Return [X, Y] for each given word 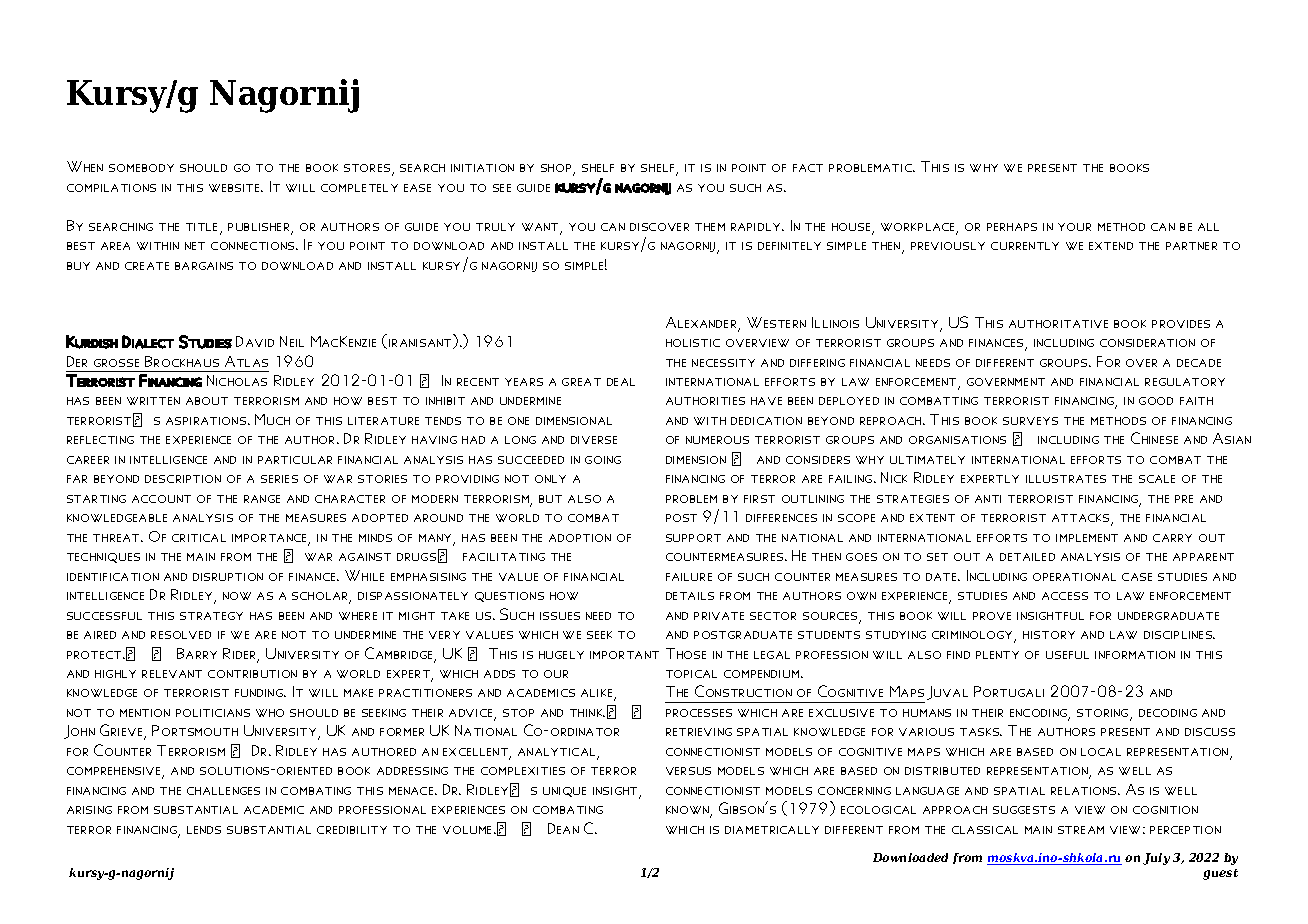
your [1074, 227]
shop [557, 169]
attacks [1082, 519]
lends [204, 830]
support [693, 538]
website [236, 188]
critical [199, 538]
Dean [563, 828]
